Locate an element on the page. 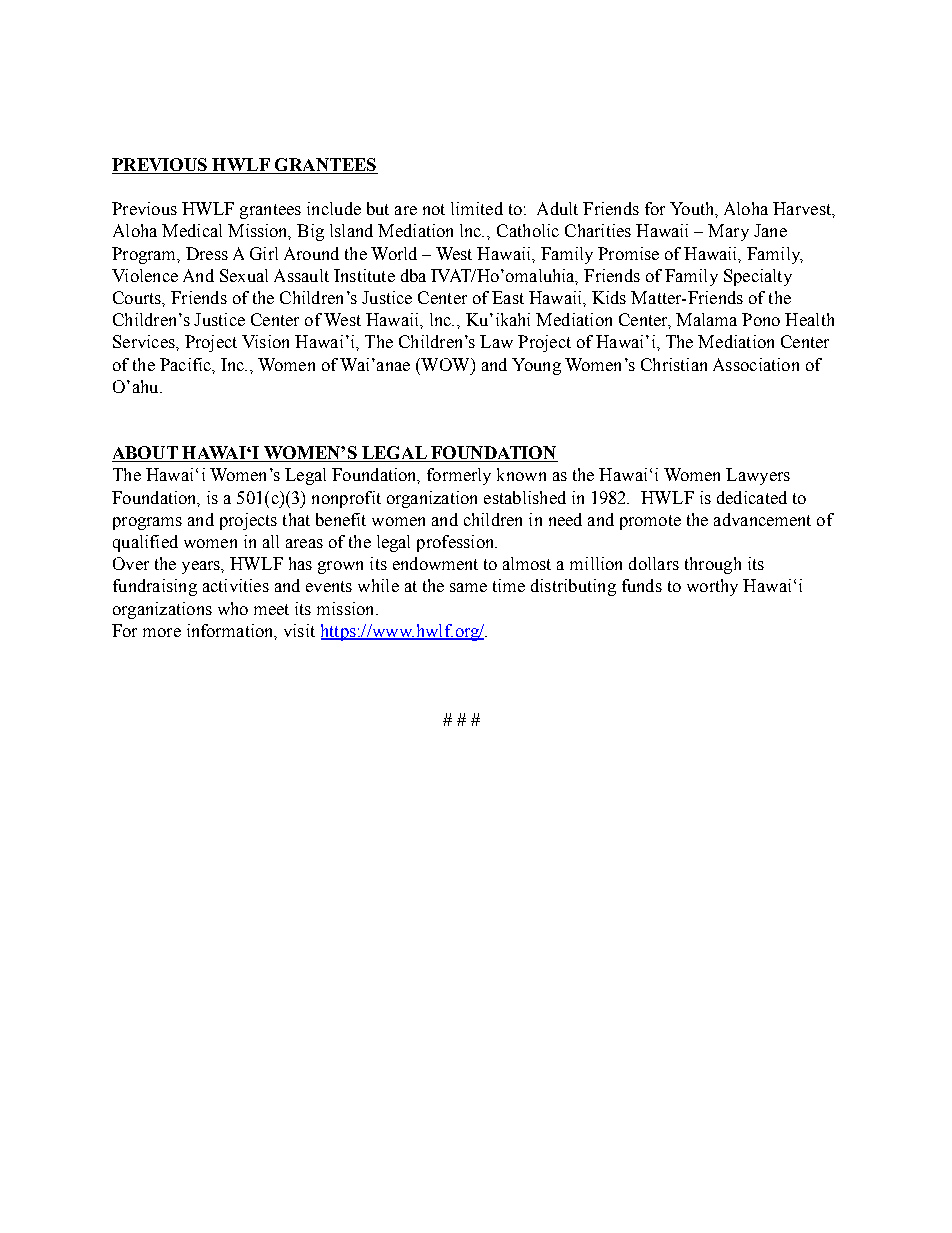  limited is located at coordinates (477, 208).
